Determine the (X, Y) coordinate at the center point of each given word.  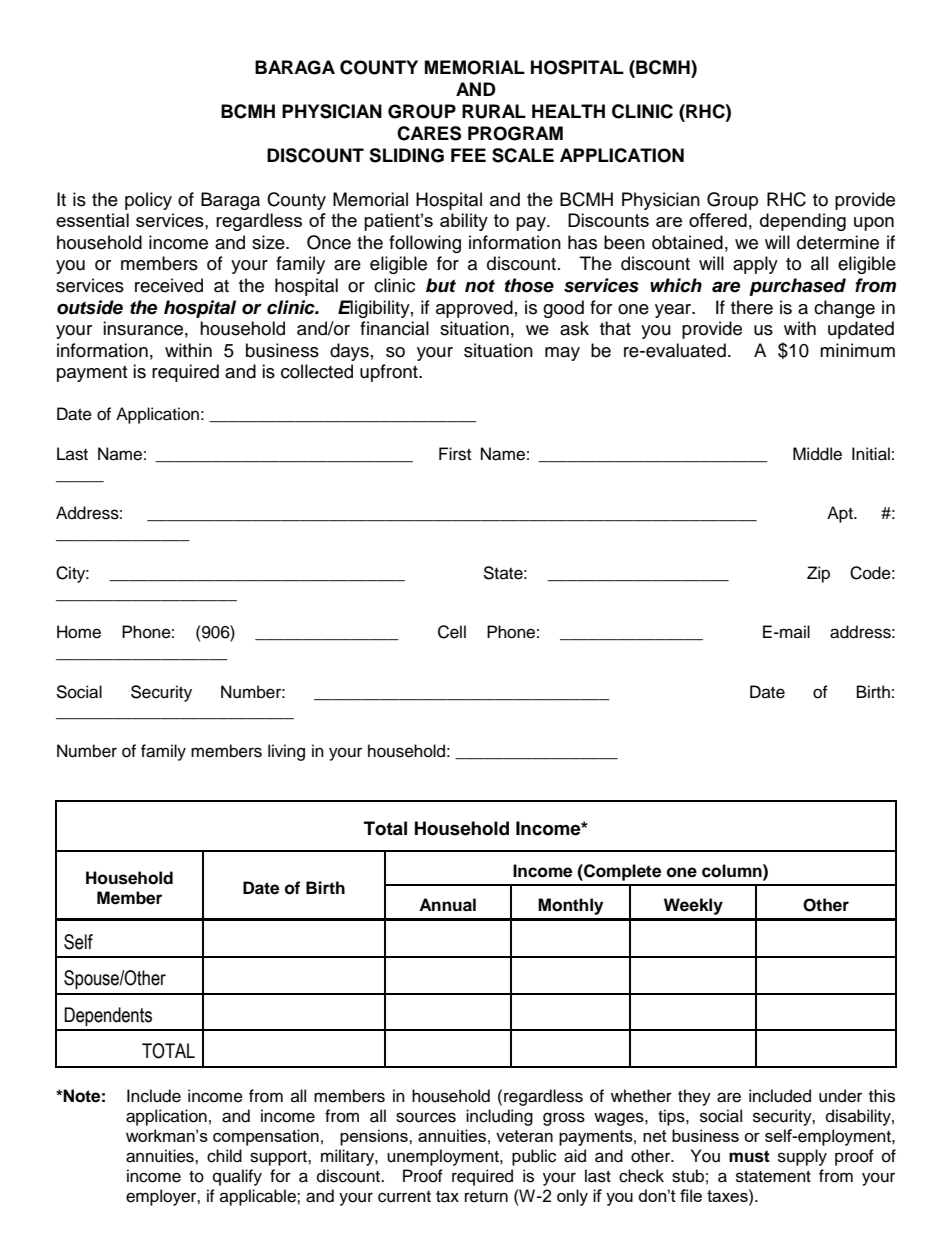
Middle (817, 454)
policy (148, 201)
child (224, 1156)
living (286, 752)
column (733, 871)
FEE (468, 155)
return (486, 1197)
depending (803, 222)
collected (317, 371)
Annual (447, 905)
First (455, 454)
